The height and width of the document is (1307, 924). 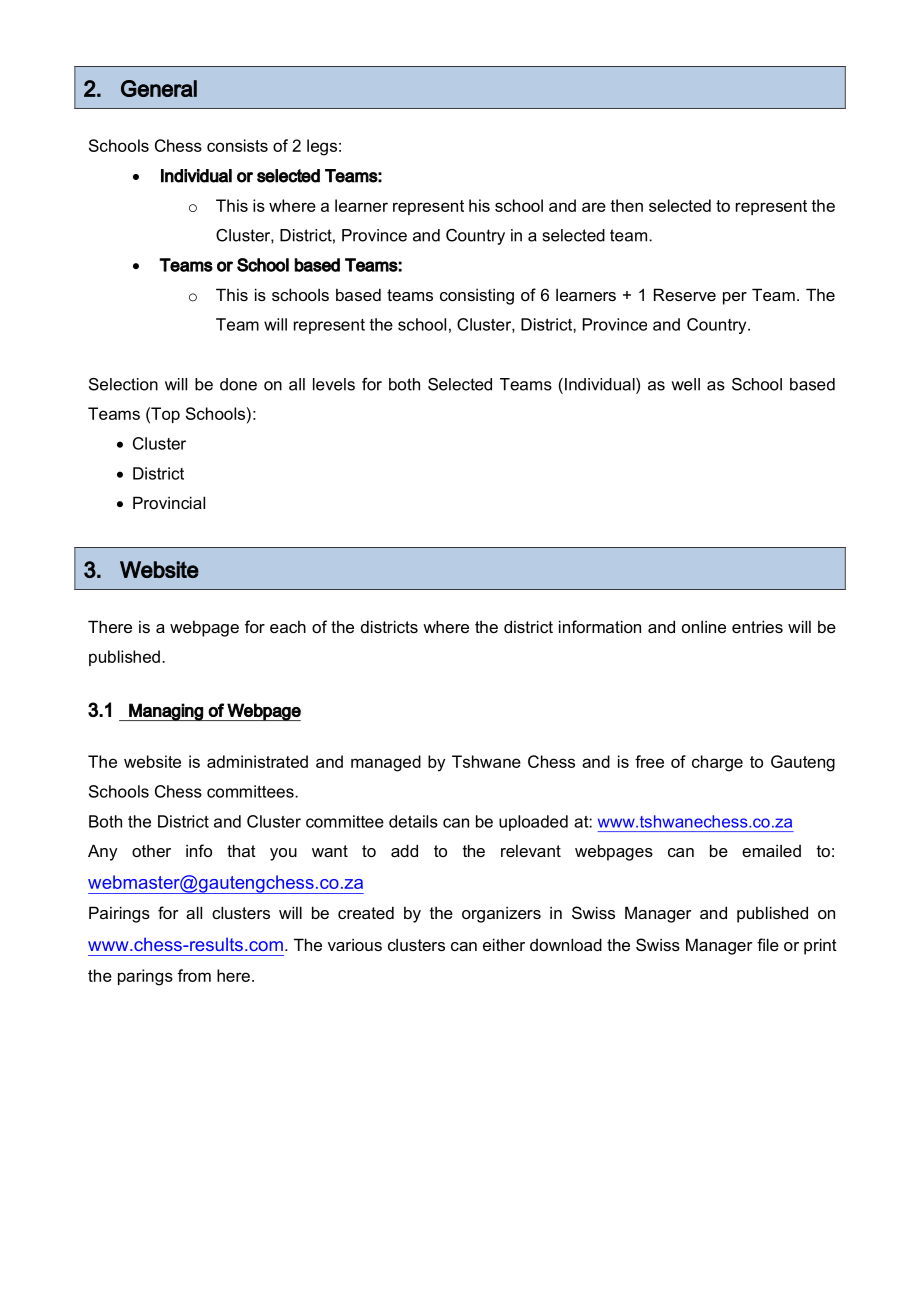 I want to click on file, so click(x=768, y=944).
